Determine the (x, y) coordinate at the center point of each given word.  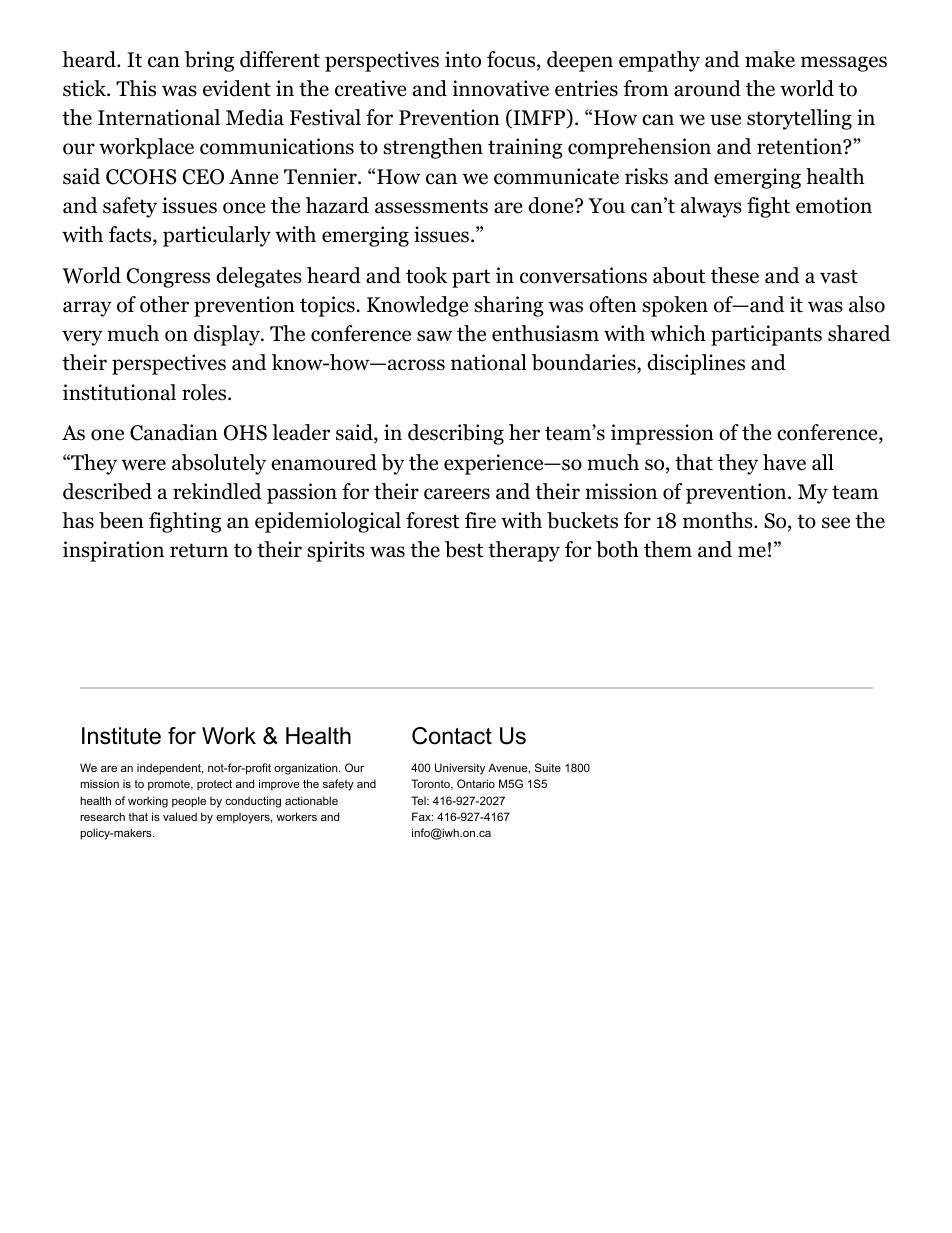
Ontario (476, 783)
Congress (168, 278)
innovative (500, 88)
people (189, 802)
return (199, 550)
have (784, 462)
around (707, 88)
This (136, 88)
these (735, 275)
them (668, 549)
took (426, 275)
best (464, 549)
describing (456, 434)
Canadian (174, 432)
